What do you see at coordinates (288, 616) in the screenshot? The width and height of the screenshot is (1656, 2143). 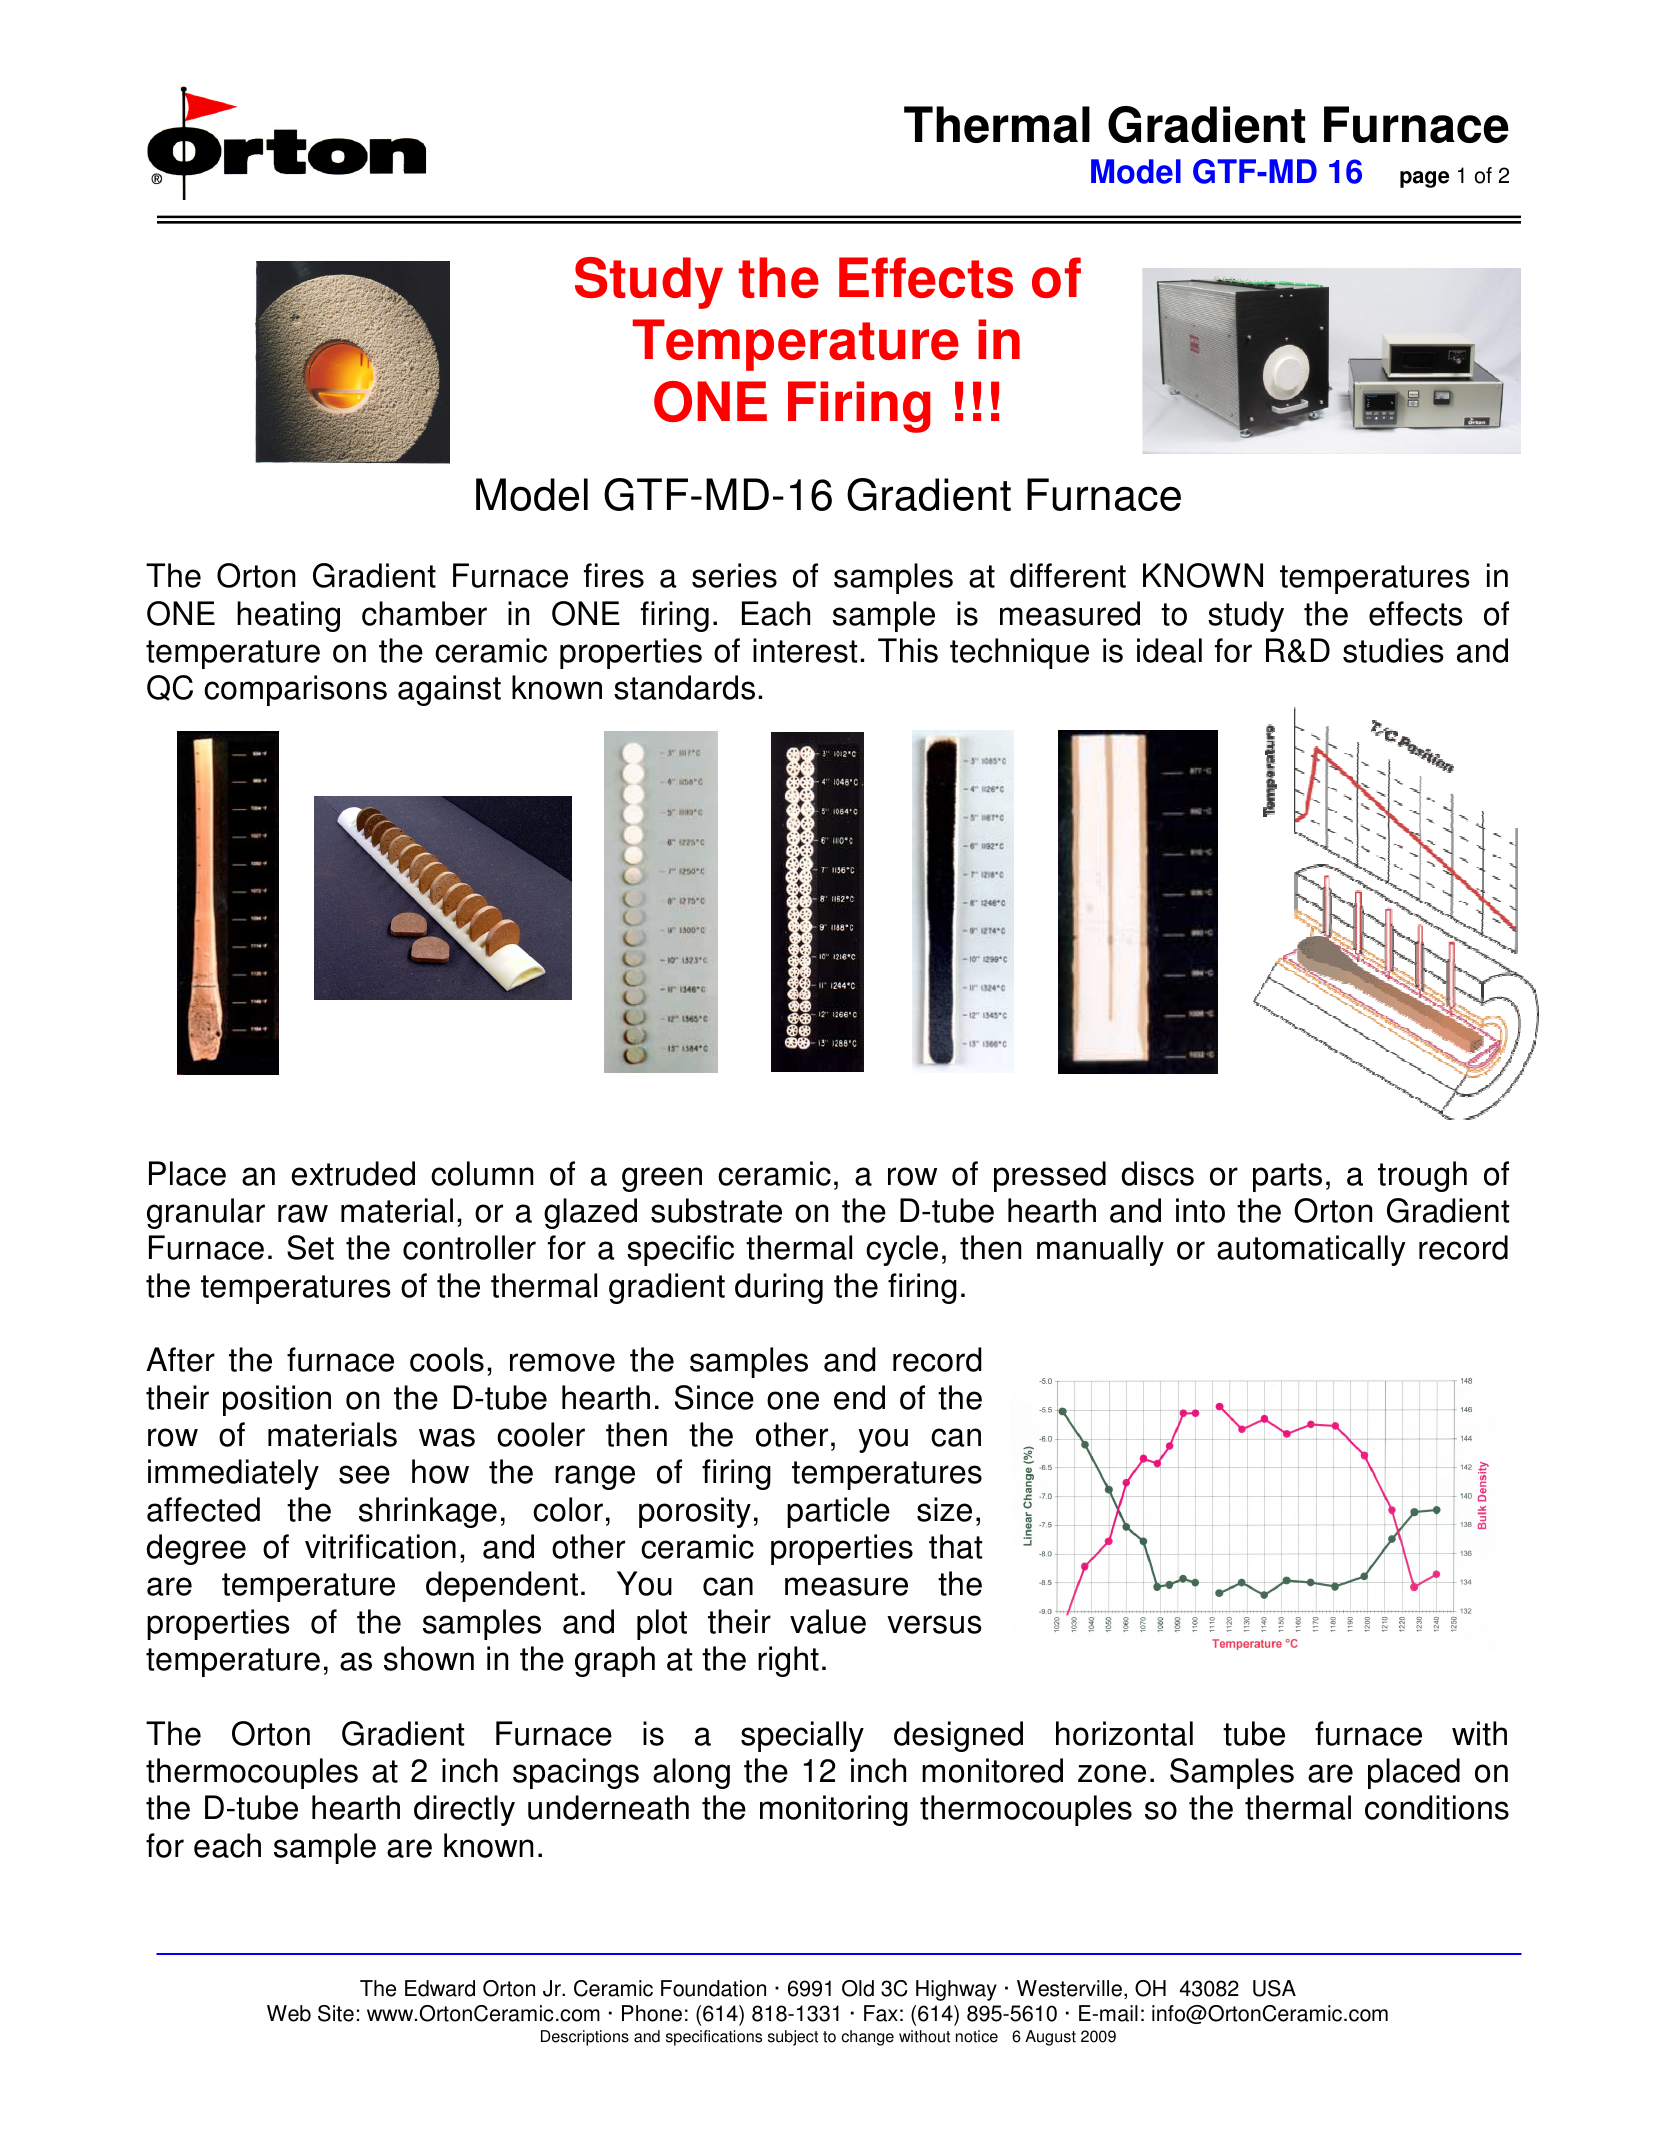 I see `heating` at bounding box center [288, 616].
